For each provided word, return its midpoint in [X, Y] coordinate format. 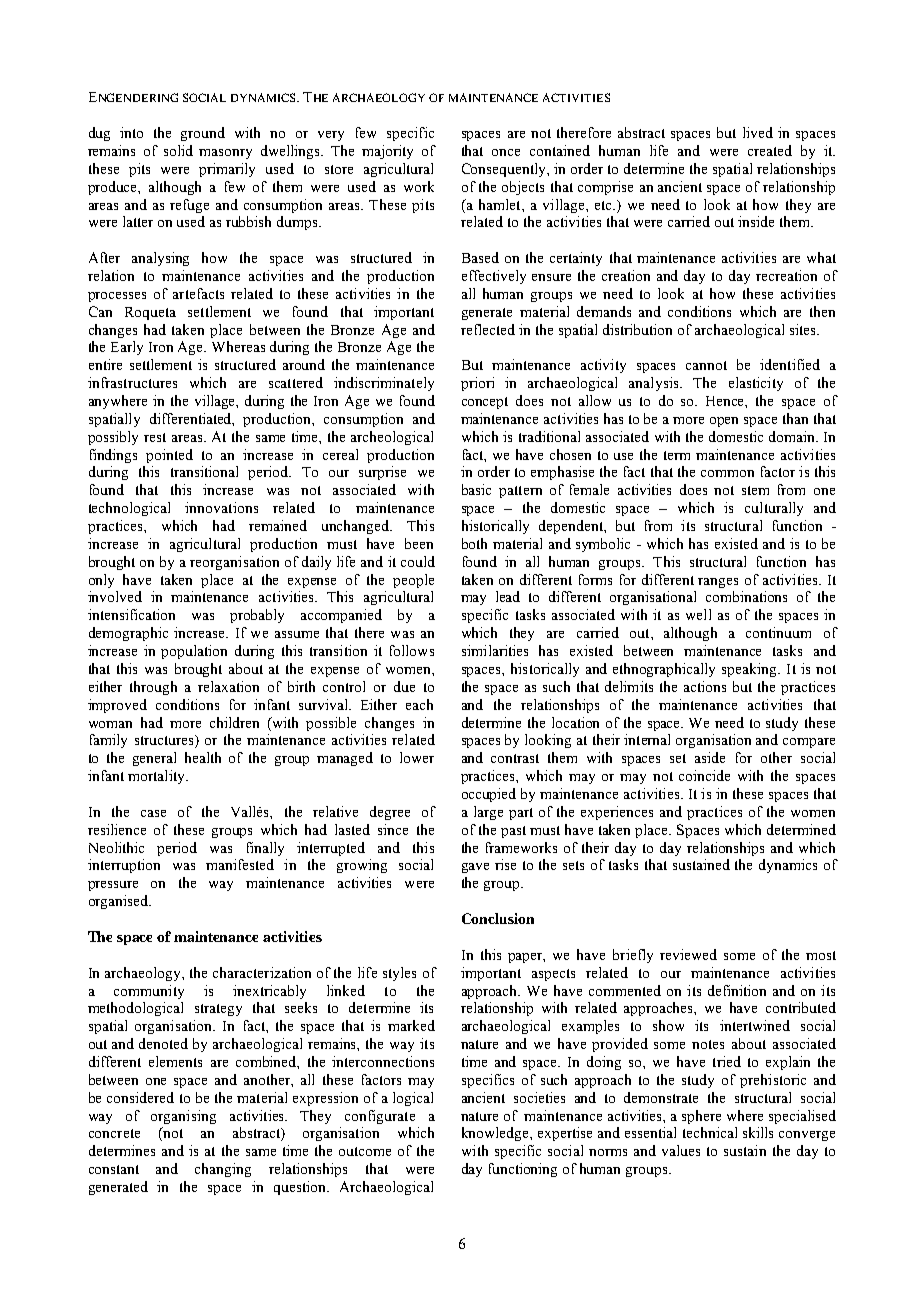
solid [178, 150]
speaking [751, 670]
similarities [495, 650]
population [194, 652]
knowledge [496, 1134]
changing [223, 1170]
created [770, 150]
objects [523, 188]
